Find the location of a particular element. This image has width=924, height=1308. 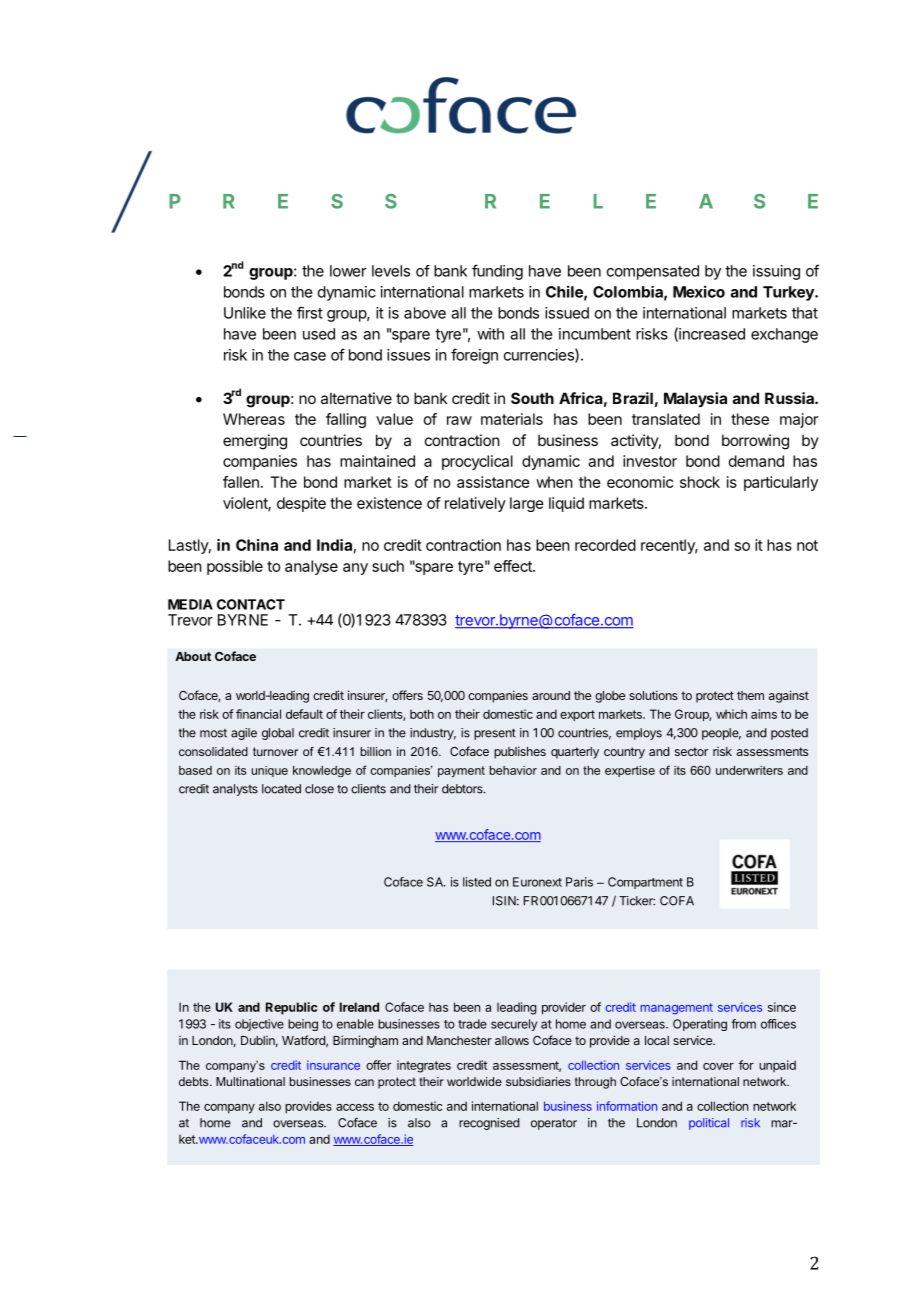

Multinational is located at coordinates (250, 1081).
